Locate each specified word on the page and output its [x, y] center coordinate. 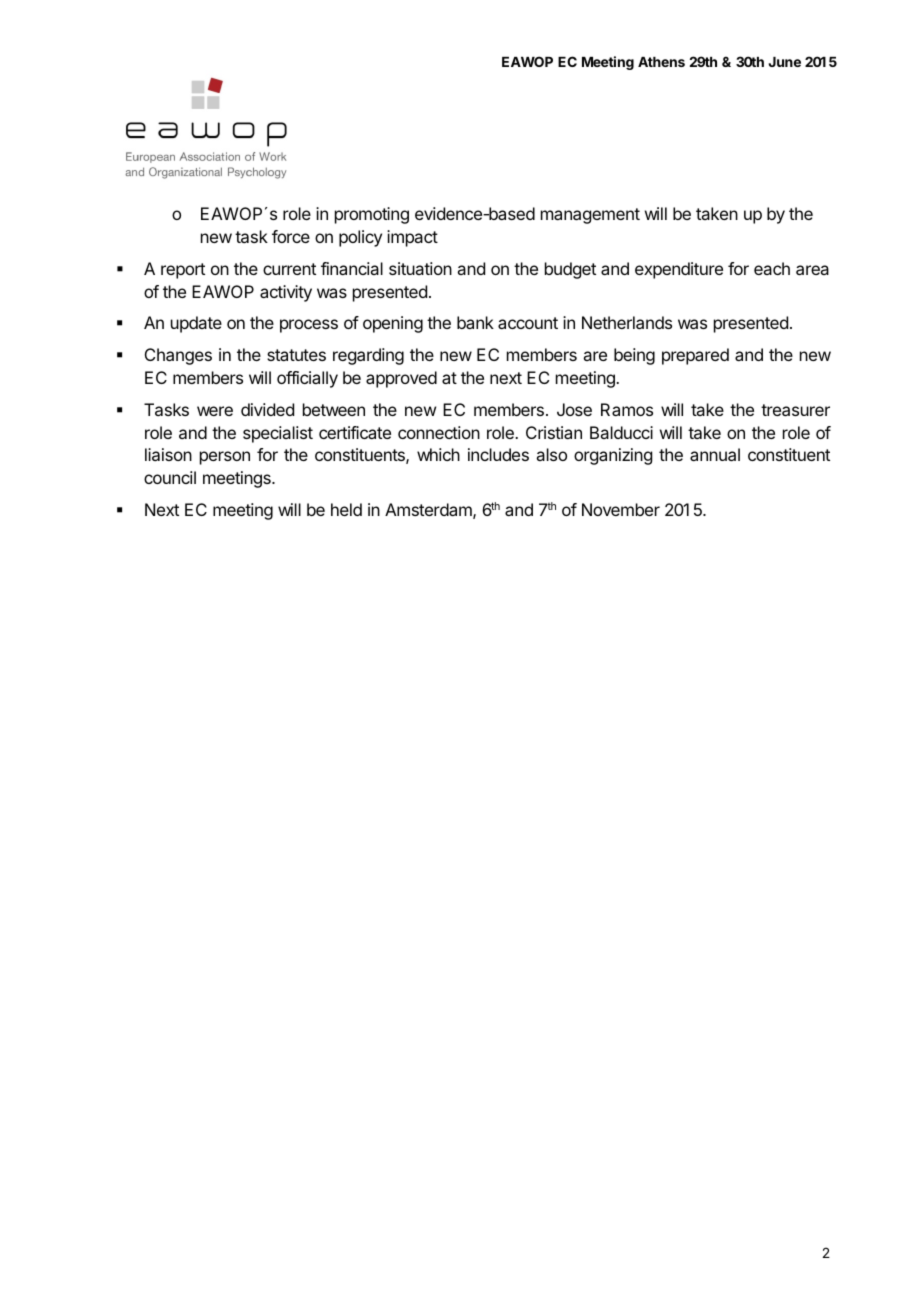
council [170, 477]
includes [498, 454]
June [785, 62]
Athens [661, 62]
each [772, 268]
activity [286, 293]
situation [420, 268]
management [590, 216]
